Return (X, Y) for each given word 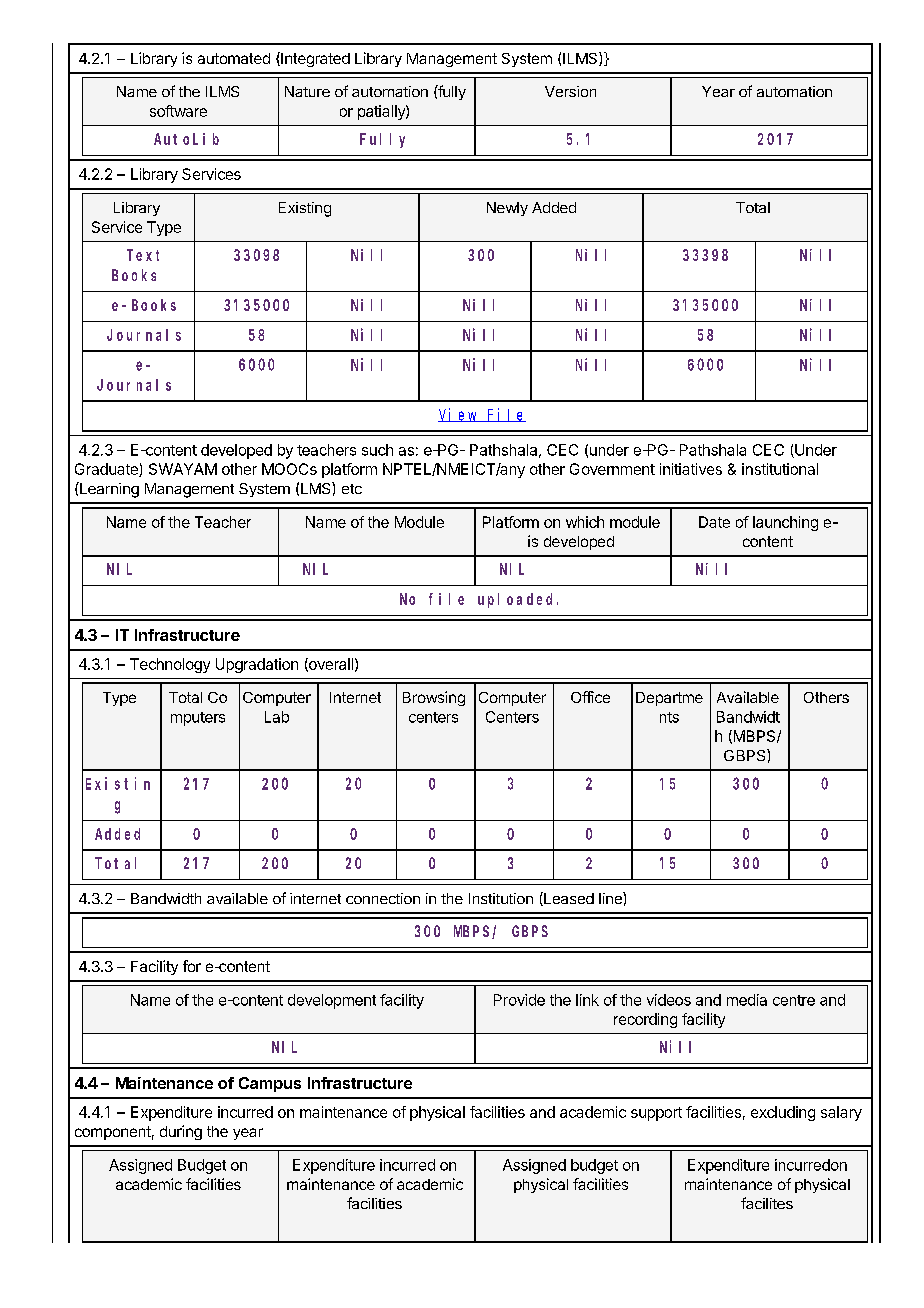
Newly (507, 209)
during (181, 1132)
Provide (519, 1000)
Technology (170, 665)
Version (570, 91)
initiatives (691, 469)
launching (785, 523)
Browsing (434, 698)
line (611, 898)
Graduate (107, 470)
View (459, 415)
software (178, 111)
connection (383, 898)
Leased (568, 899)
